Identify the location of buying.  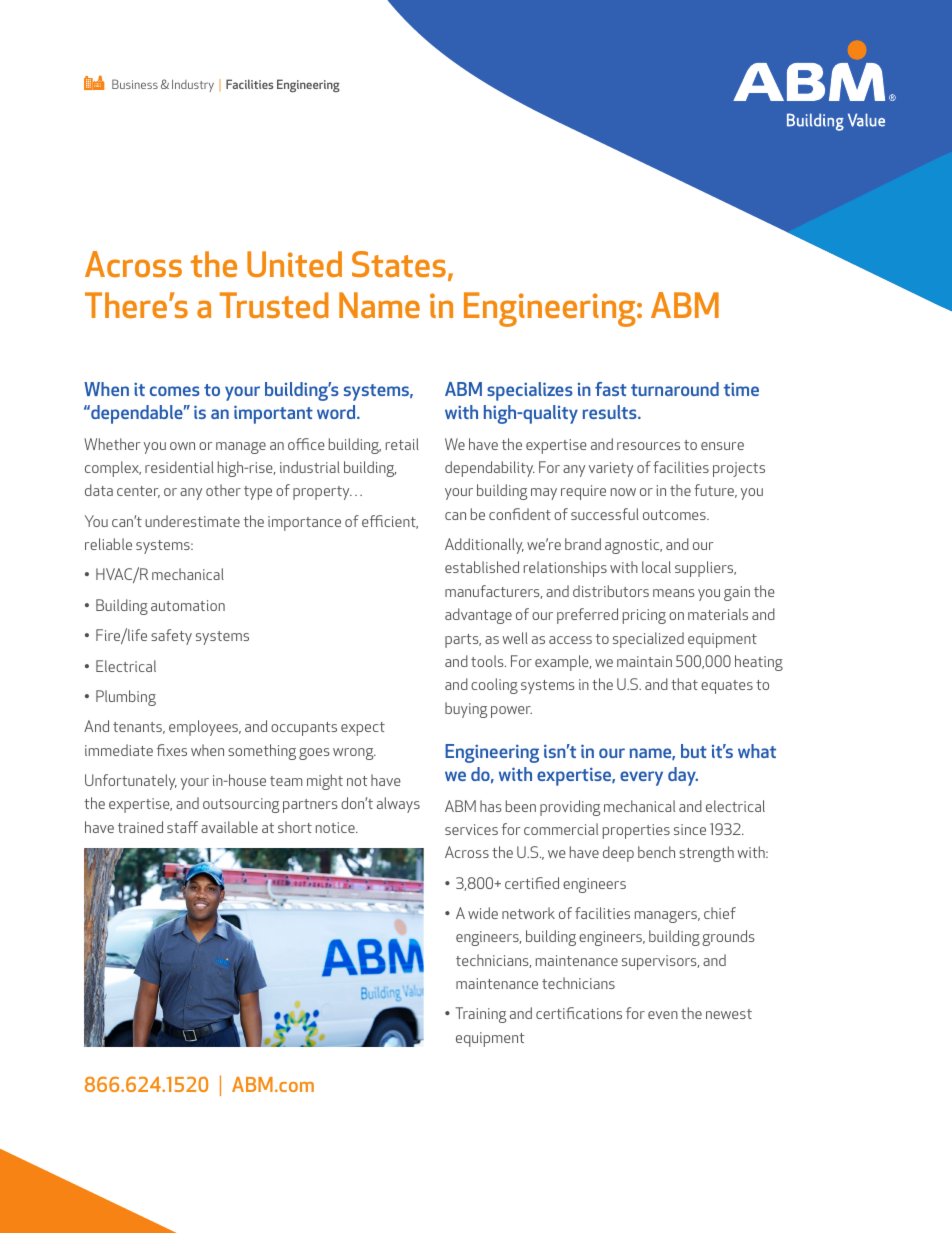
(466, 710).
